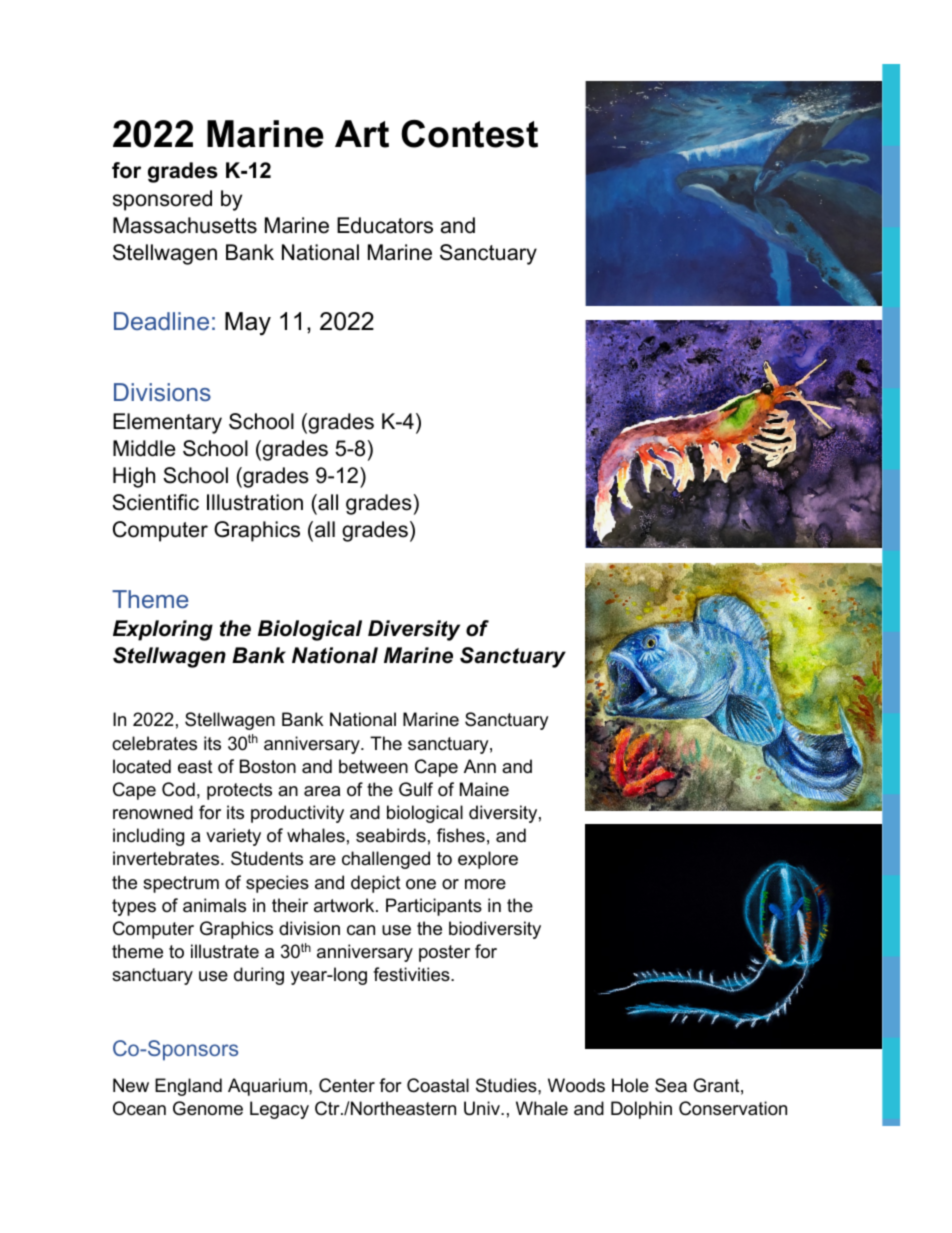 The width and height of the screenshot is (952, 1233). Describe the element at coordinates (385, 225) in the screenshot. I see `Educators` at that location.
